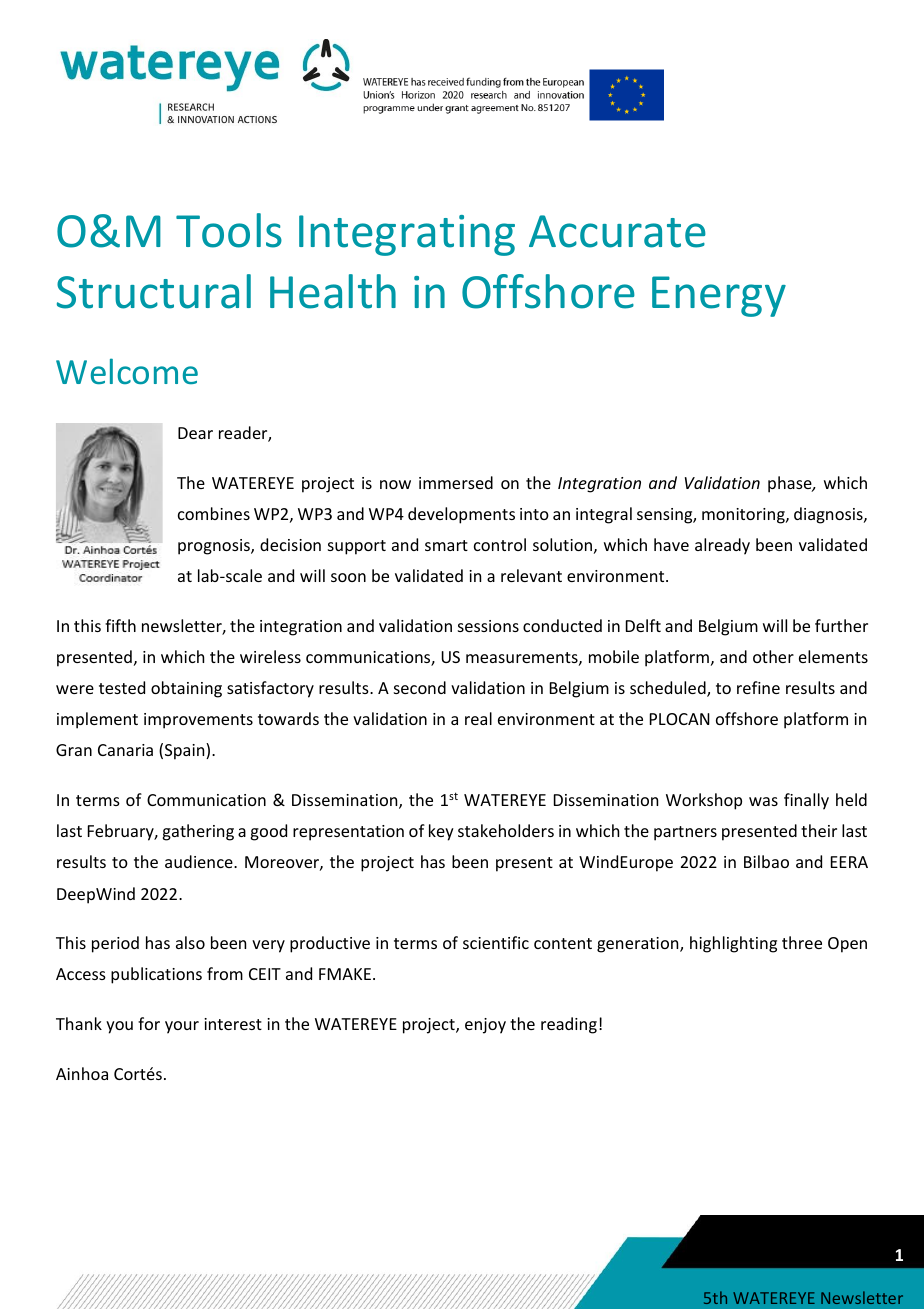 The image size is (924, 1309). What do you see at coordinates (446, 545) in the screenshot?
I see `smart` at bounding box center [446, 545].
